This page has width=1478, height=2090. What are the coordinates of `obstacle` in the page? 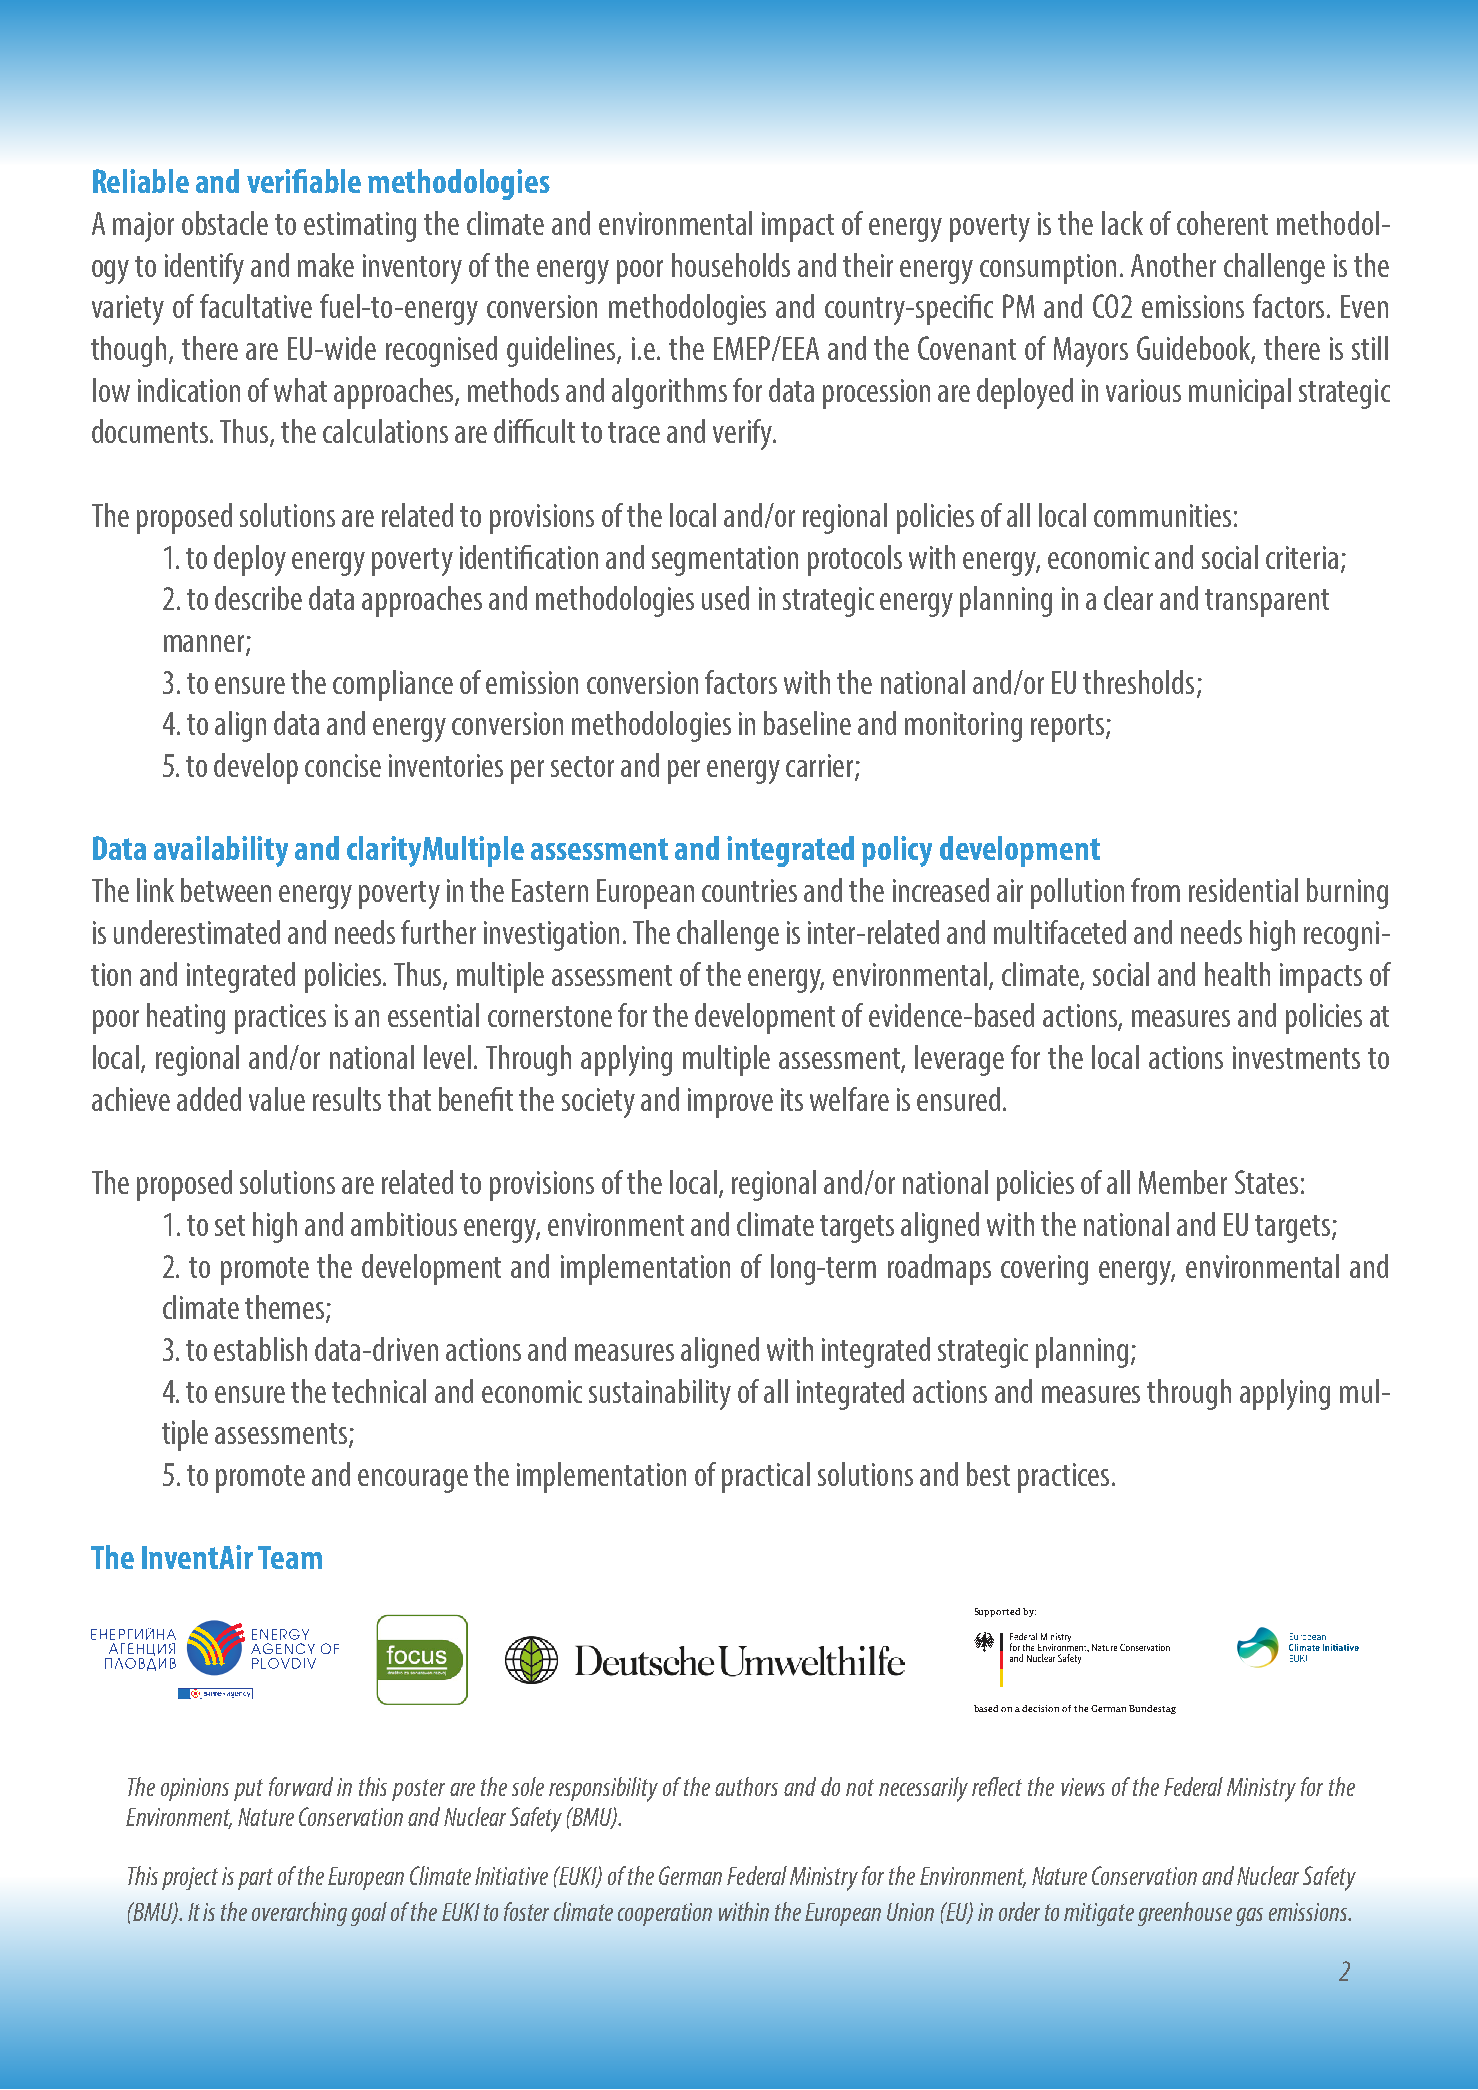 It's located at (225, 223).
